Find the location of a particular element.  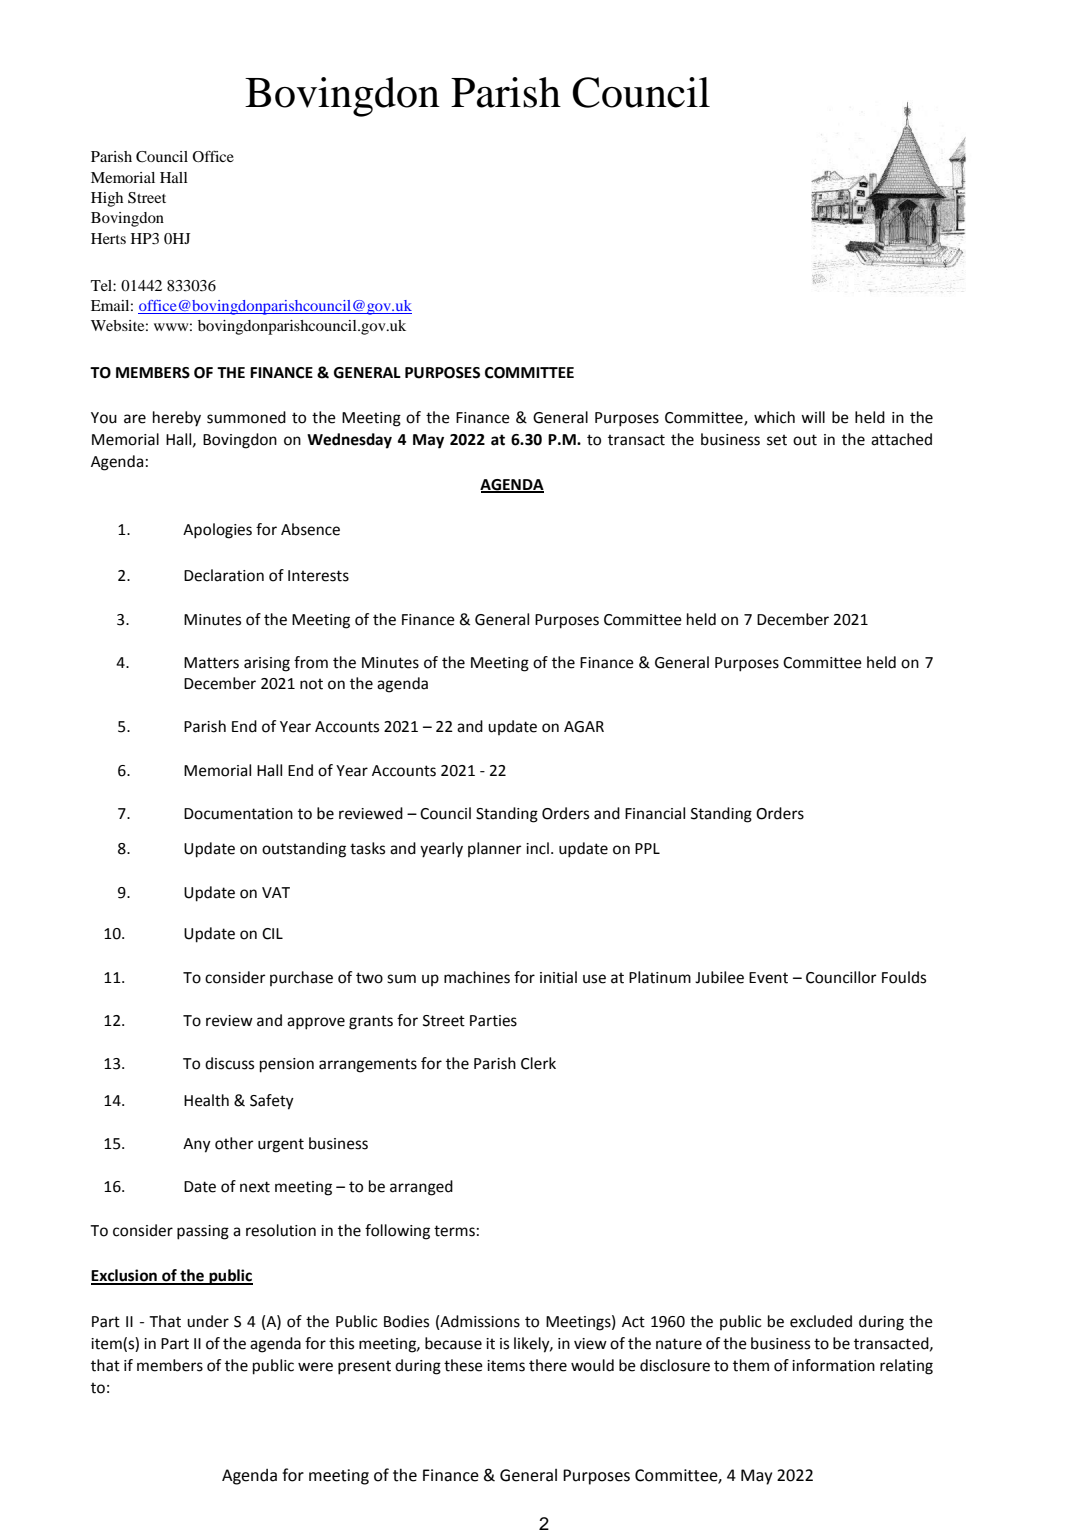

planner is located at coordinates (495, 849).
